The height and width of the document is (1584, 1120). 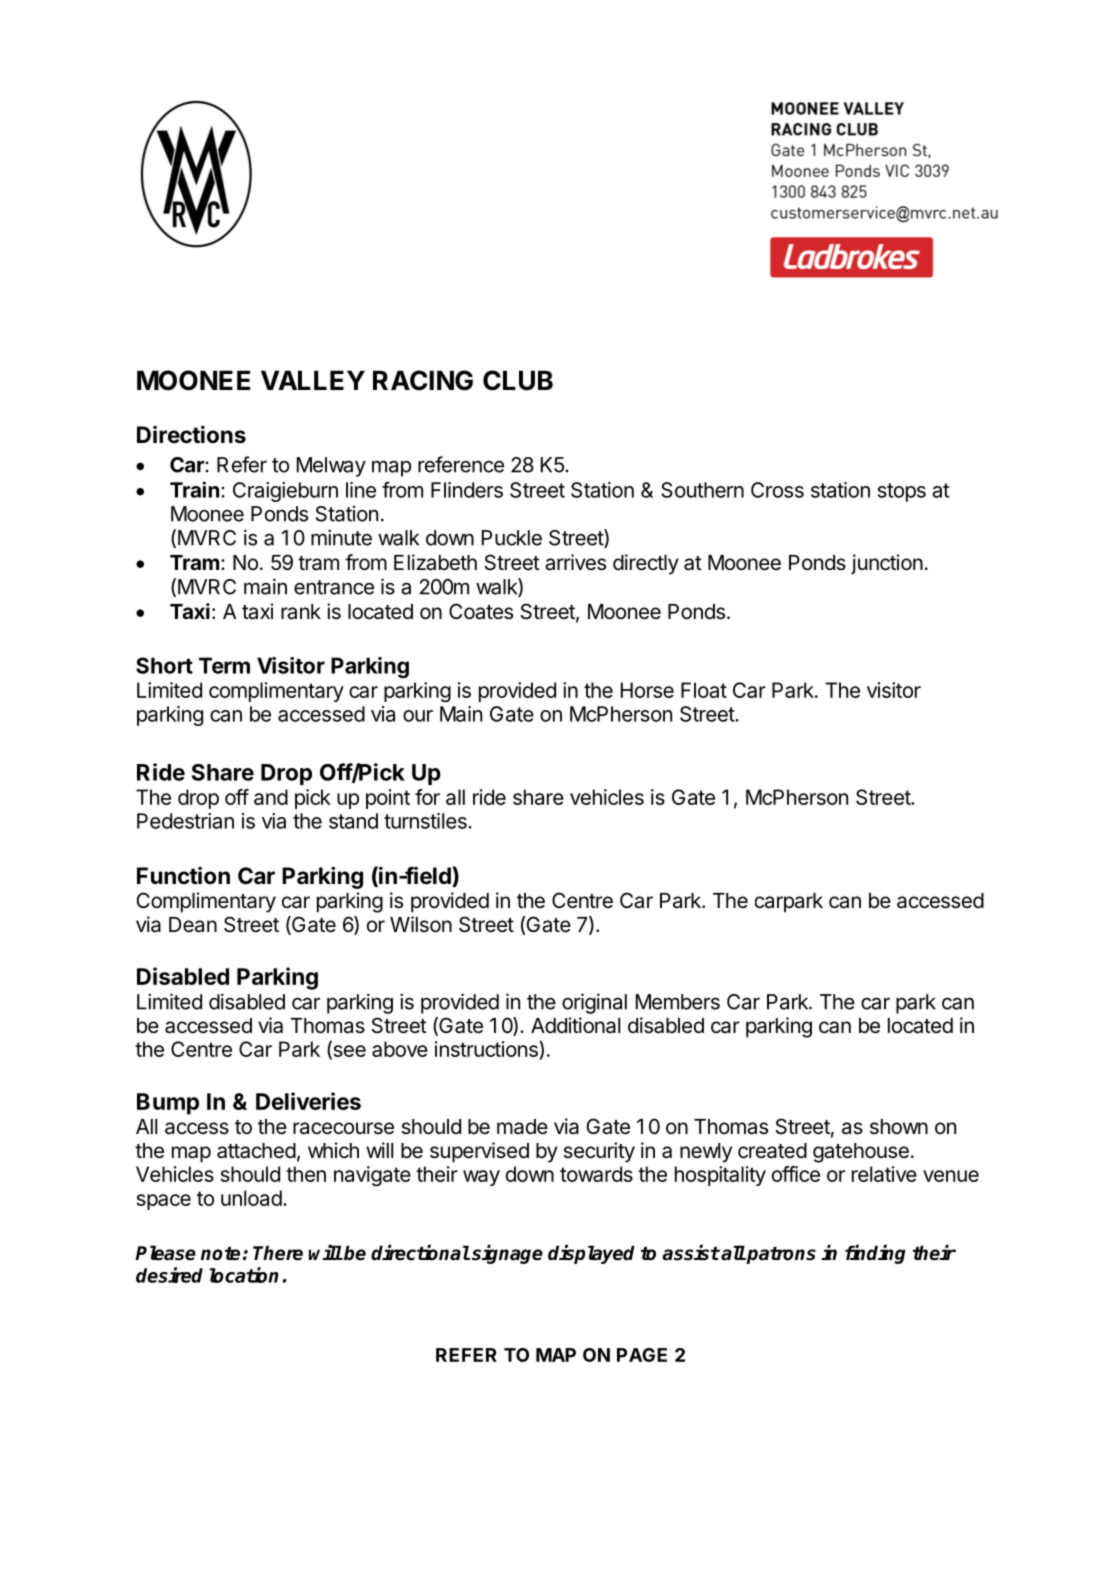 I want to click on Members, so click(x=678, y=1002).
